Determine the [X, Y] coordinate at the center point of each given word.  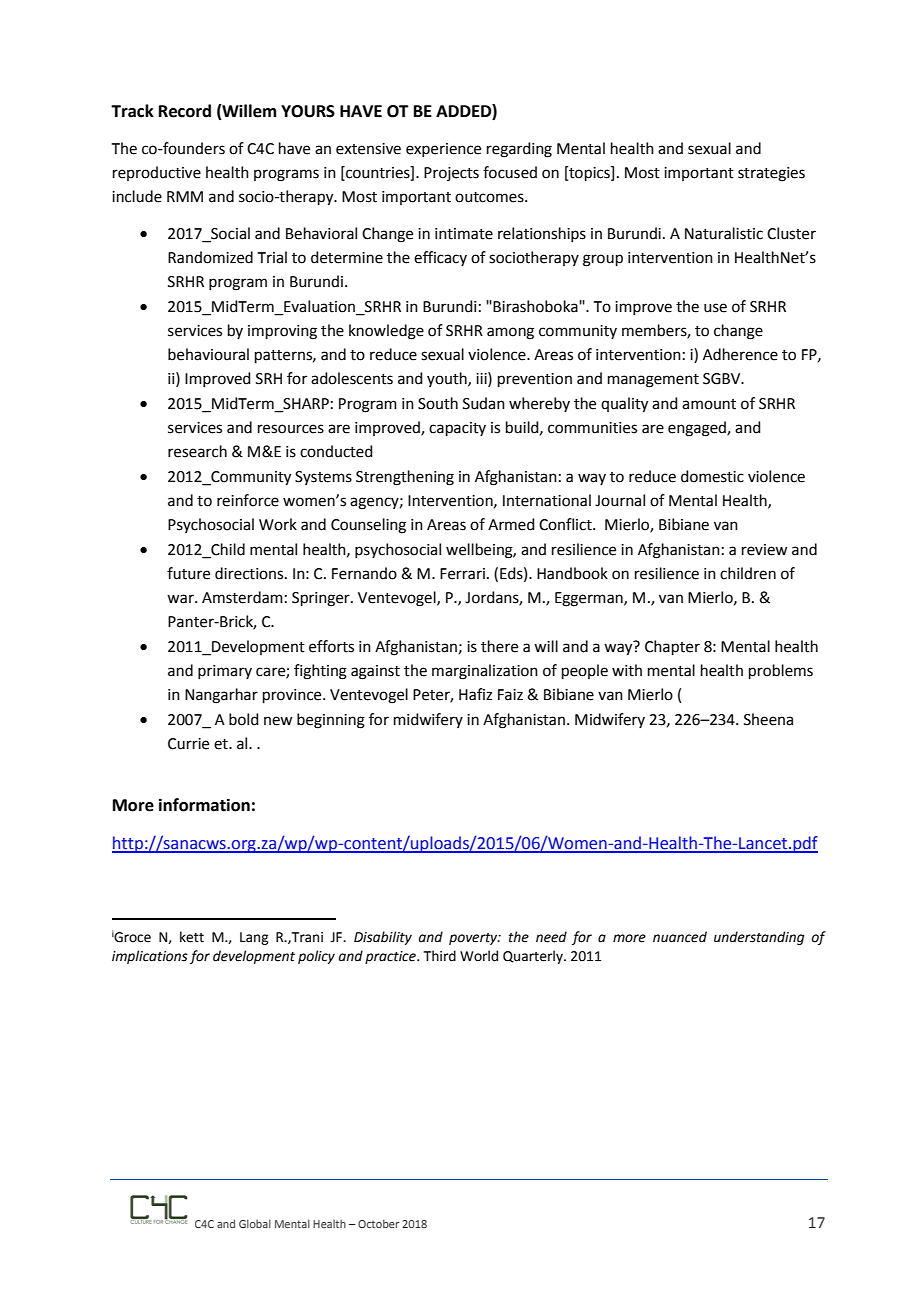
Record [185, 111]
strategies [771, 174]
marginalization [485, 672]
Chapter [672, 647]
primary [225, 672]
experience [443, 150]
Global [255, 1223]
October [378, 1223]
